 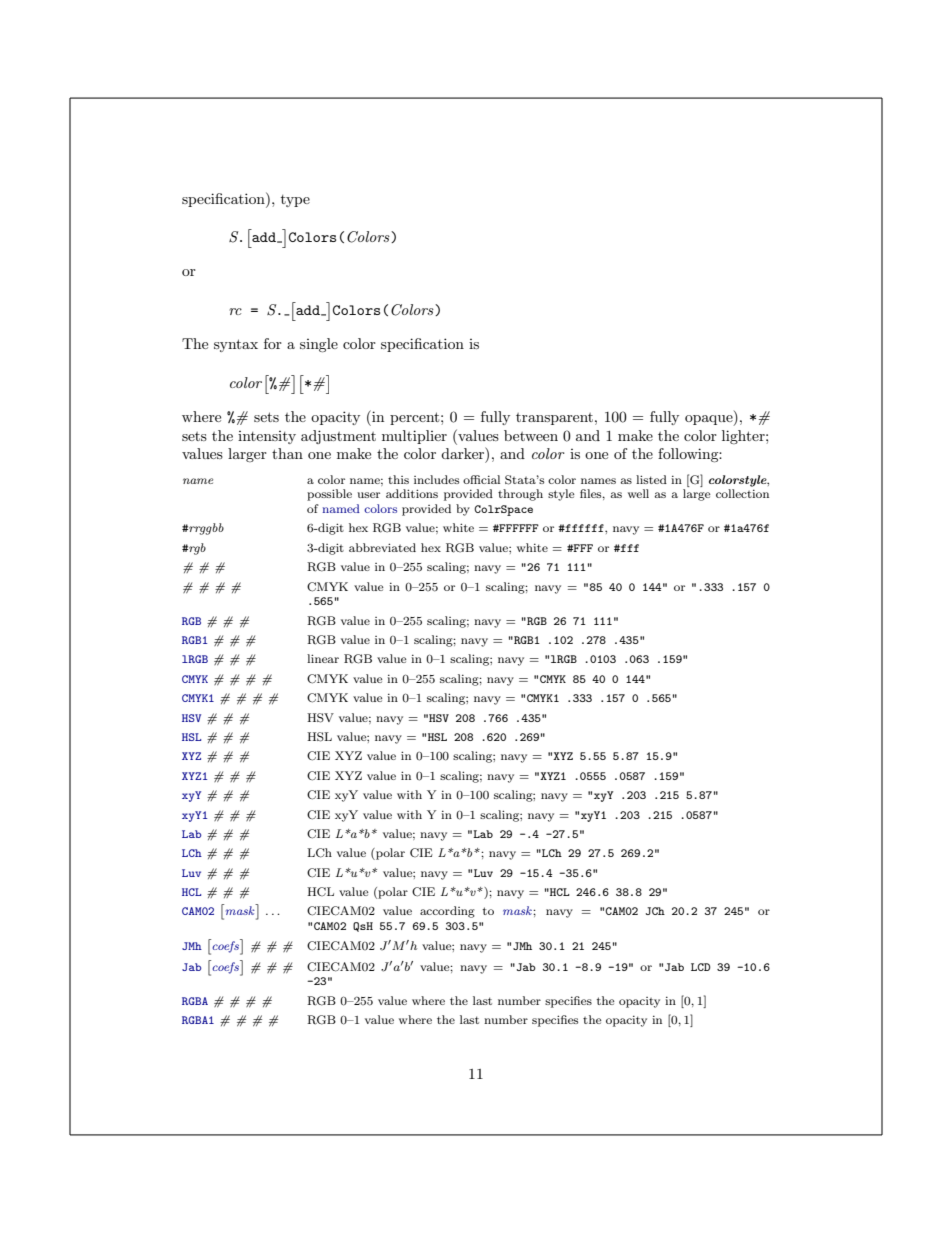 I want to click on according, so click(x=447, y=912).
